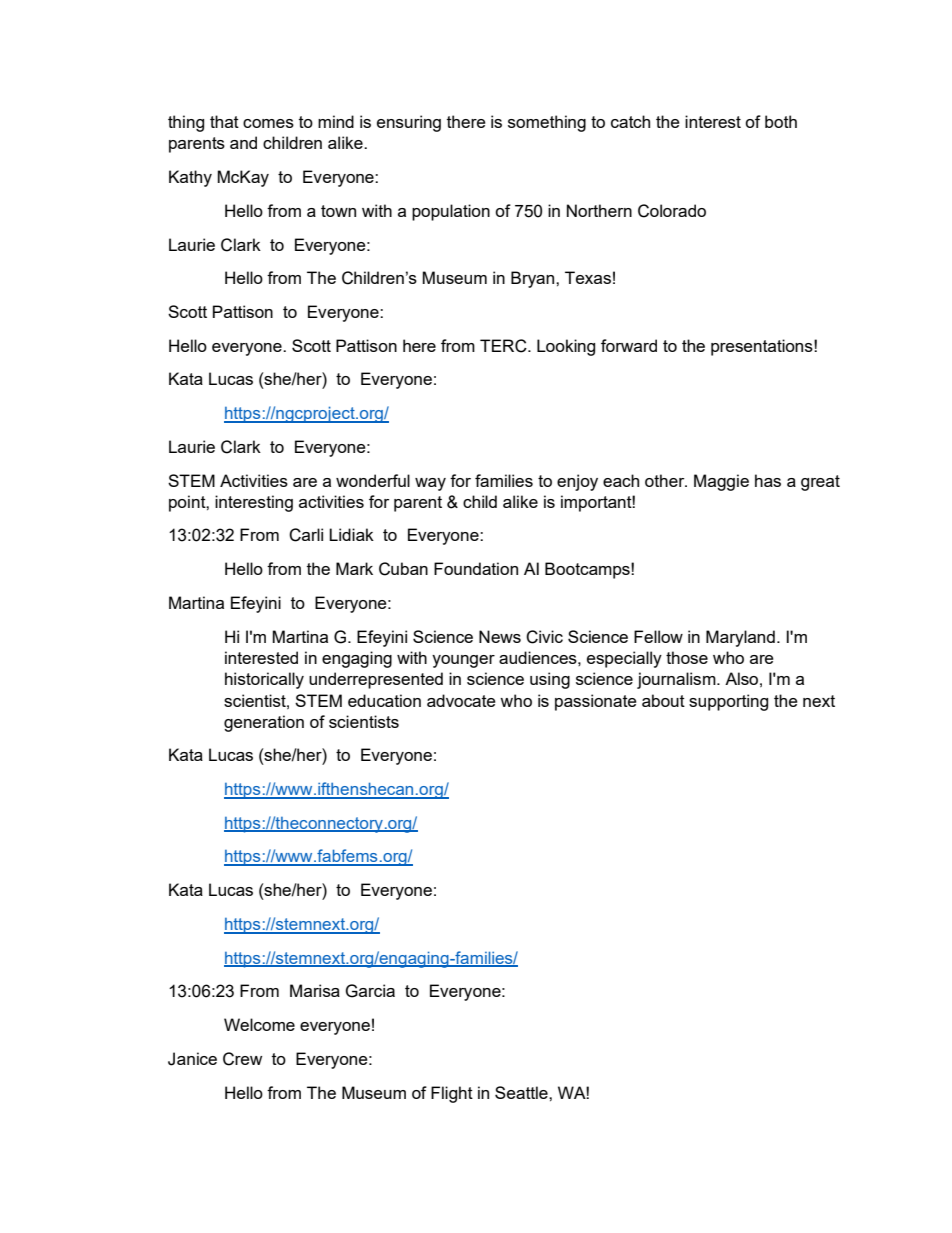 This page has height=1233, width=952. Describe the element at coordinates (268, 123) in the page. I see `comes` at that location.
